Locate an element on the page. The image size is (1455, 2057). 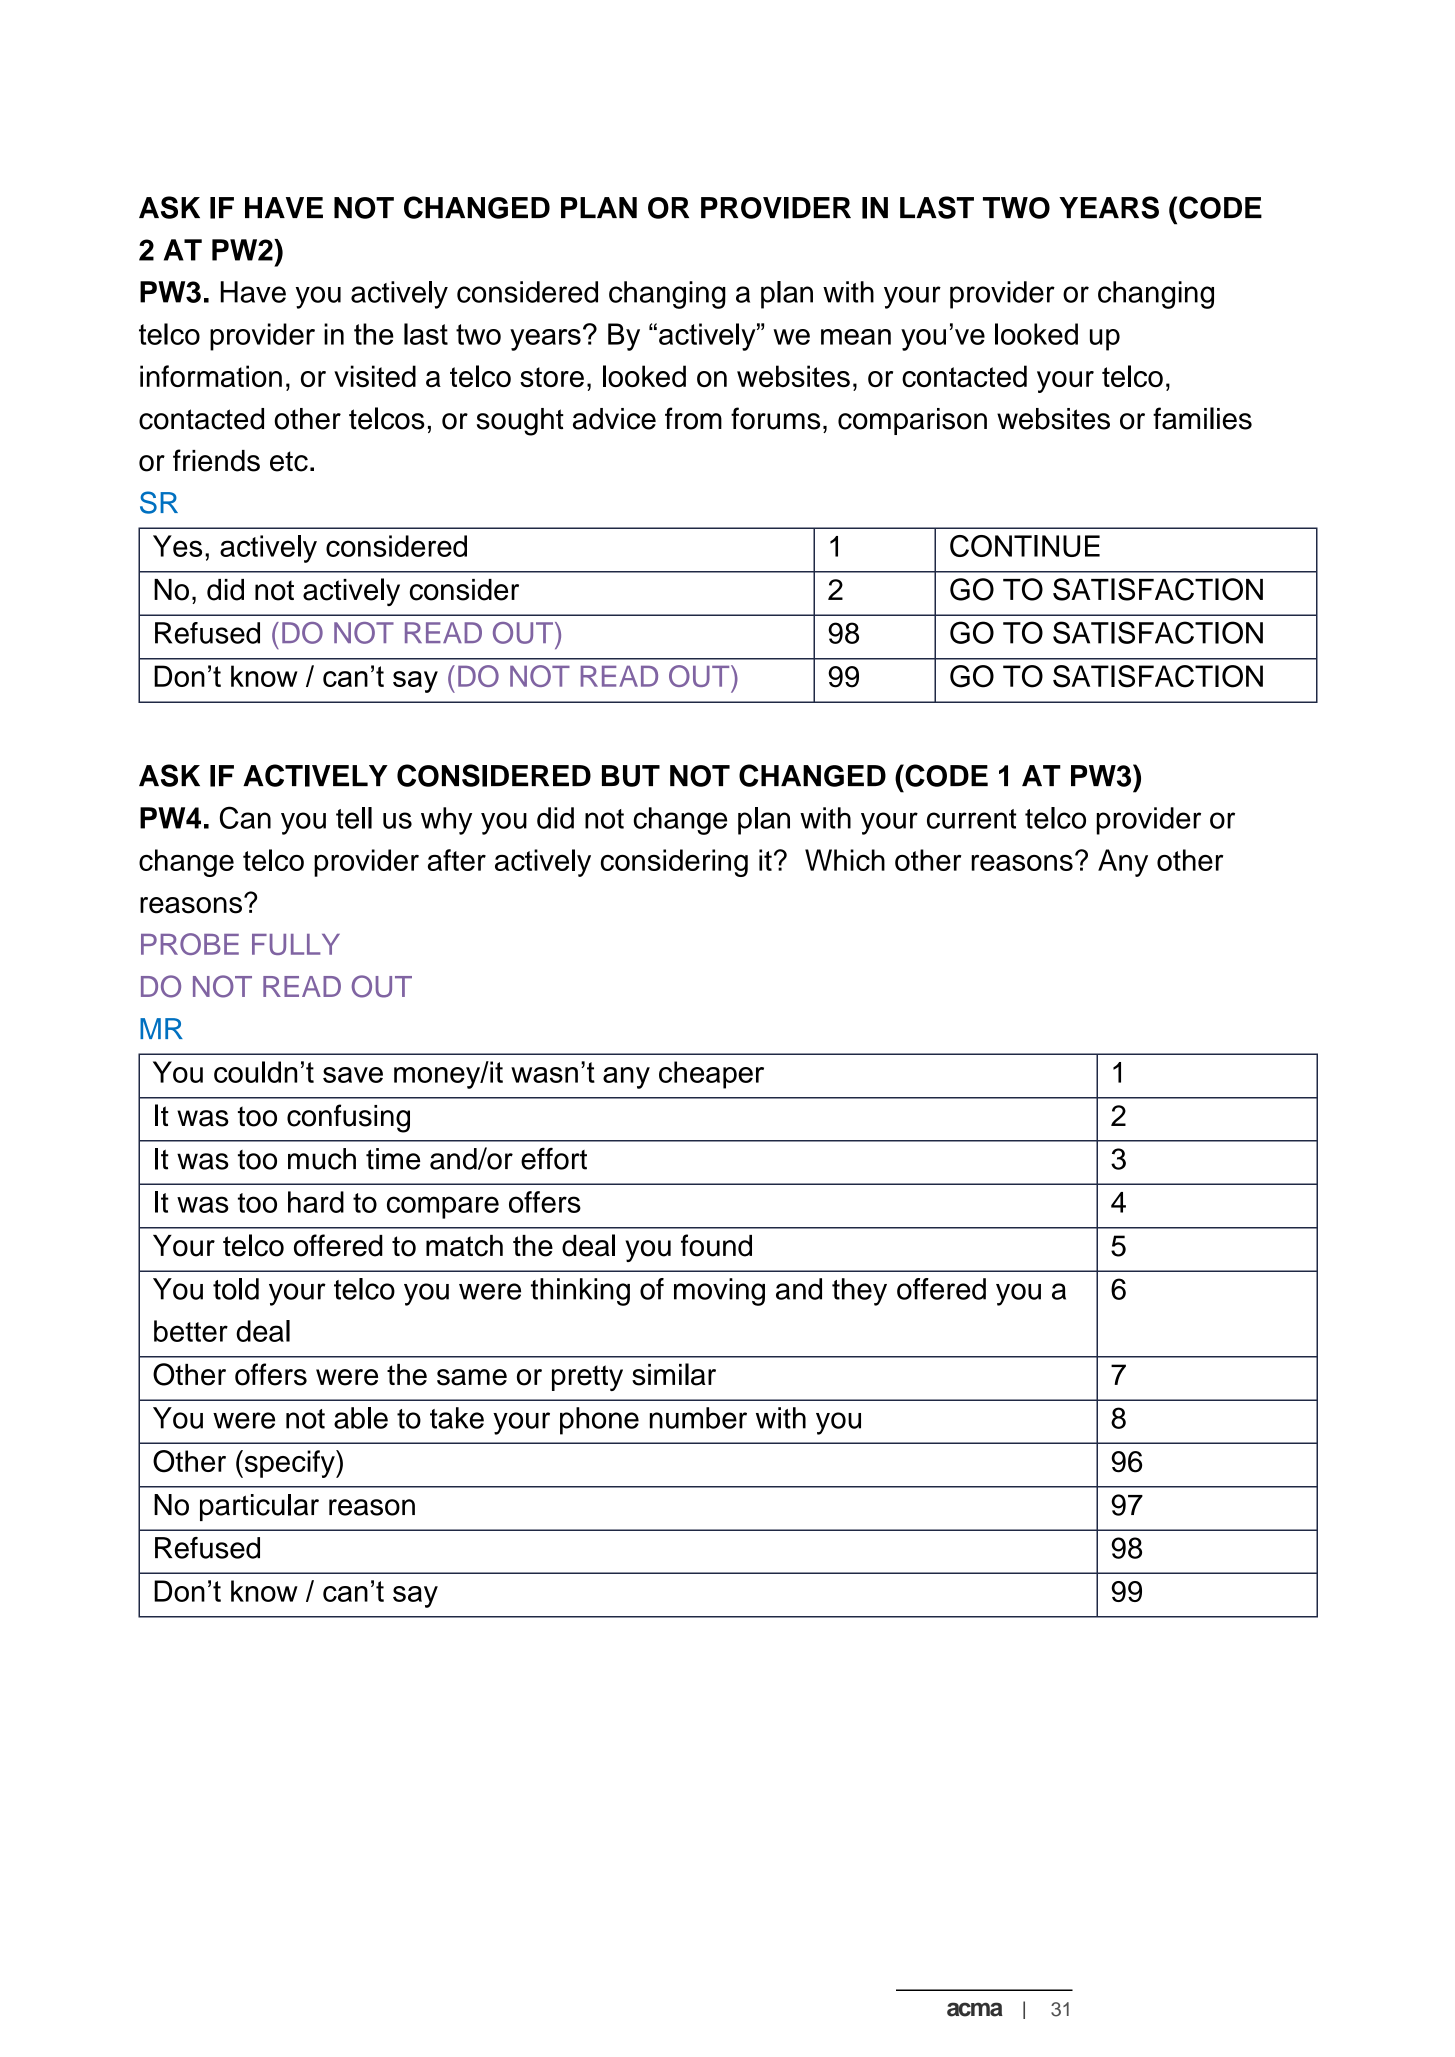
particular is located at coordinates (259, 1507).
